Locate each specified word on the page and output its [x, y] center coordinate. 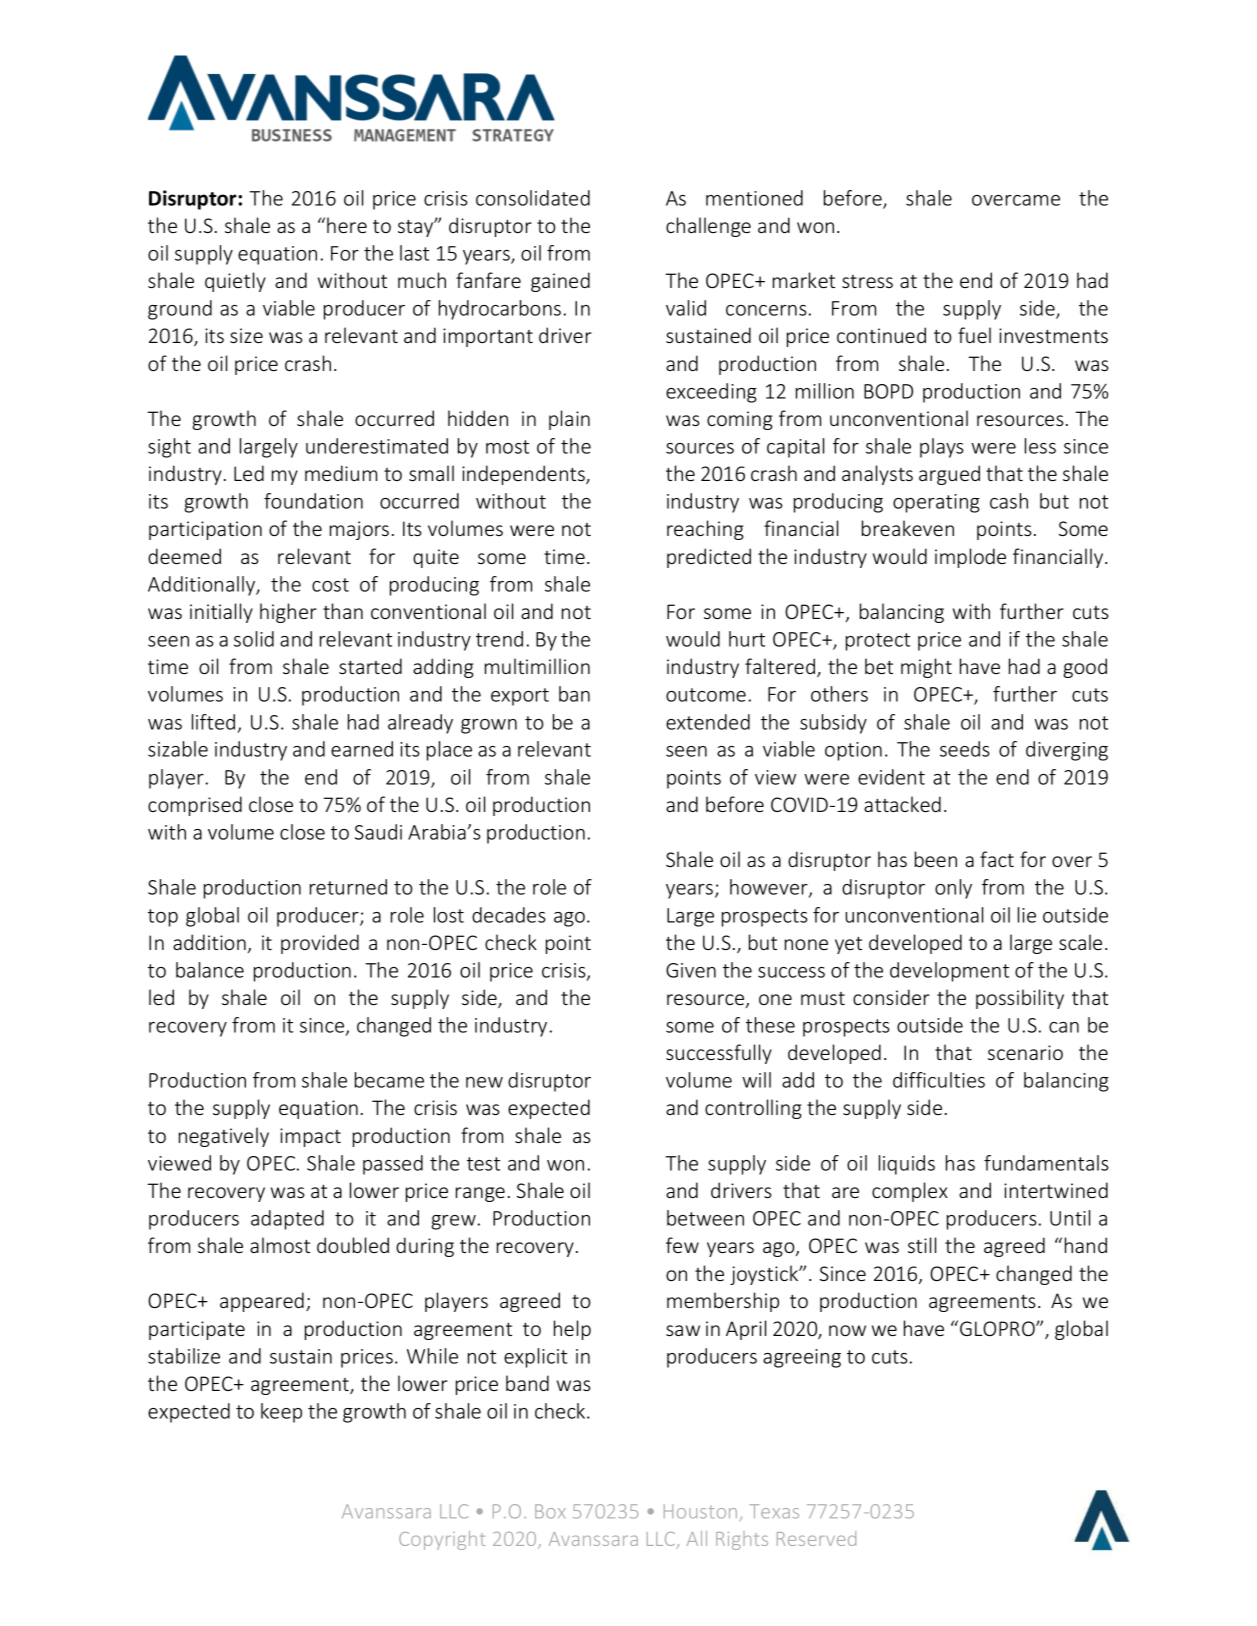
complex [910, 1192]
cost [330, 585]
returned [348, 887]
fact [997, 859]
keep [281, 1413]
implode [970, 558]
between [705, 1218]
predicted [709, 558]
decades [509, 915]
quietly [235, 282]
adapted [287, 1220]
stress [867, 281]
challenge [708, 227]
